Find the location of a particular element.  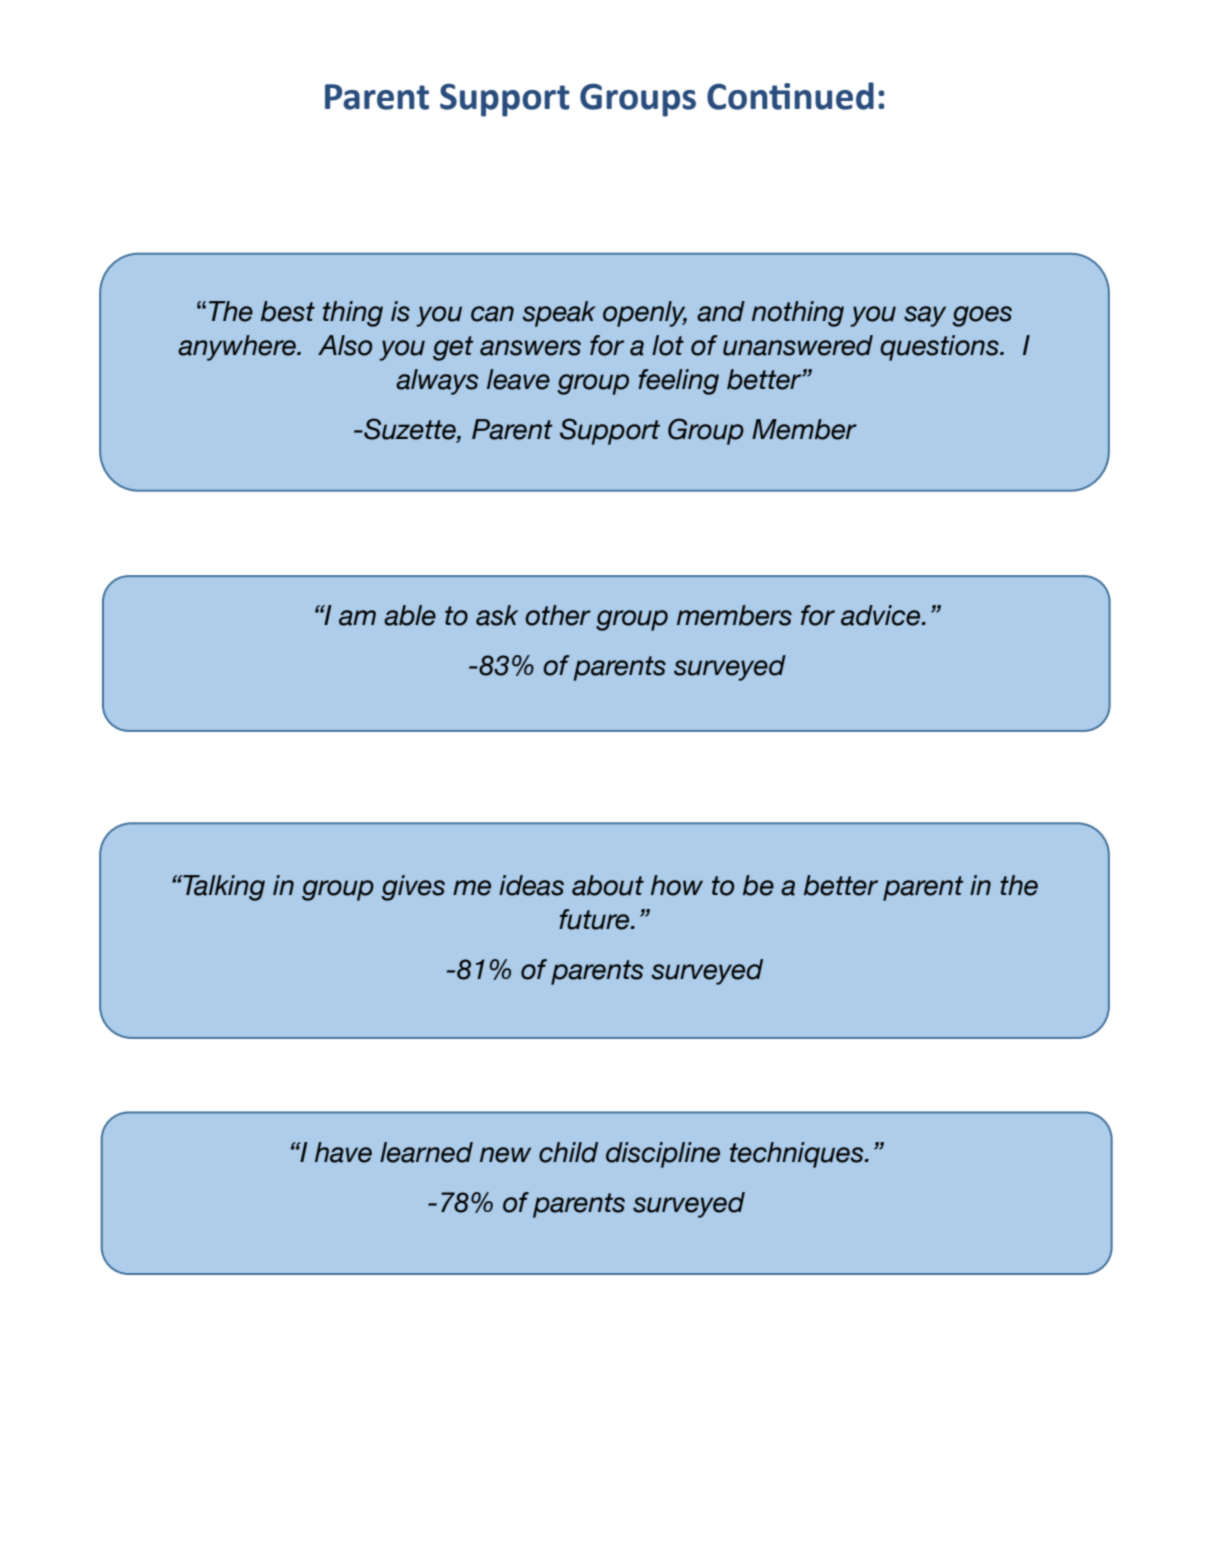

openly is located at coordinates (645, 314).
